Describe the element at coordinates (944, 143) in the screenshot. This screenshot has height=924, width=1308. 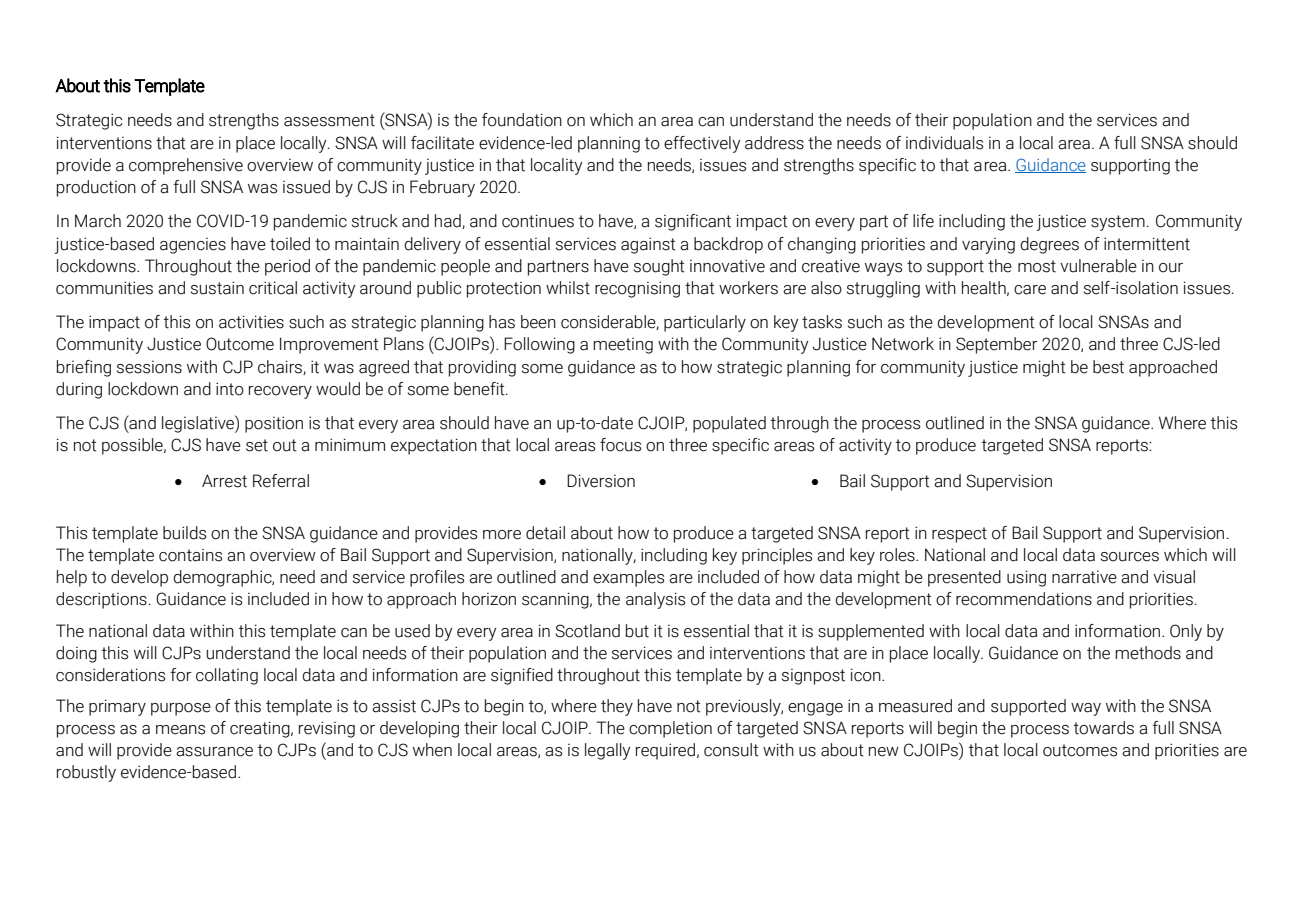
I see `individuals` at that location.
